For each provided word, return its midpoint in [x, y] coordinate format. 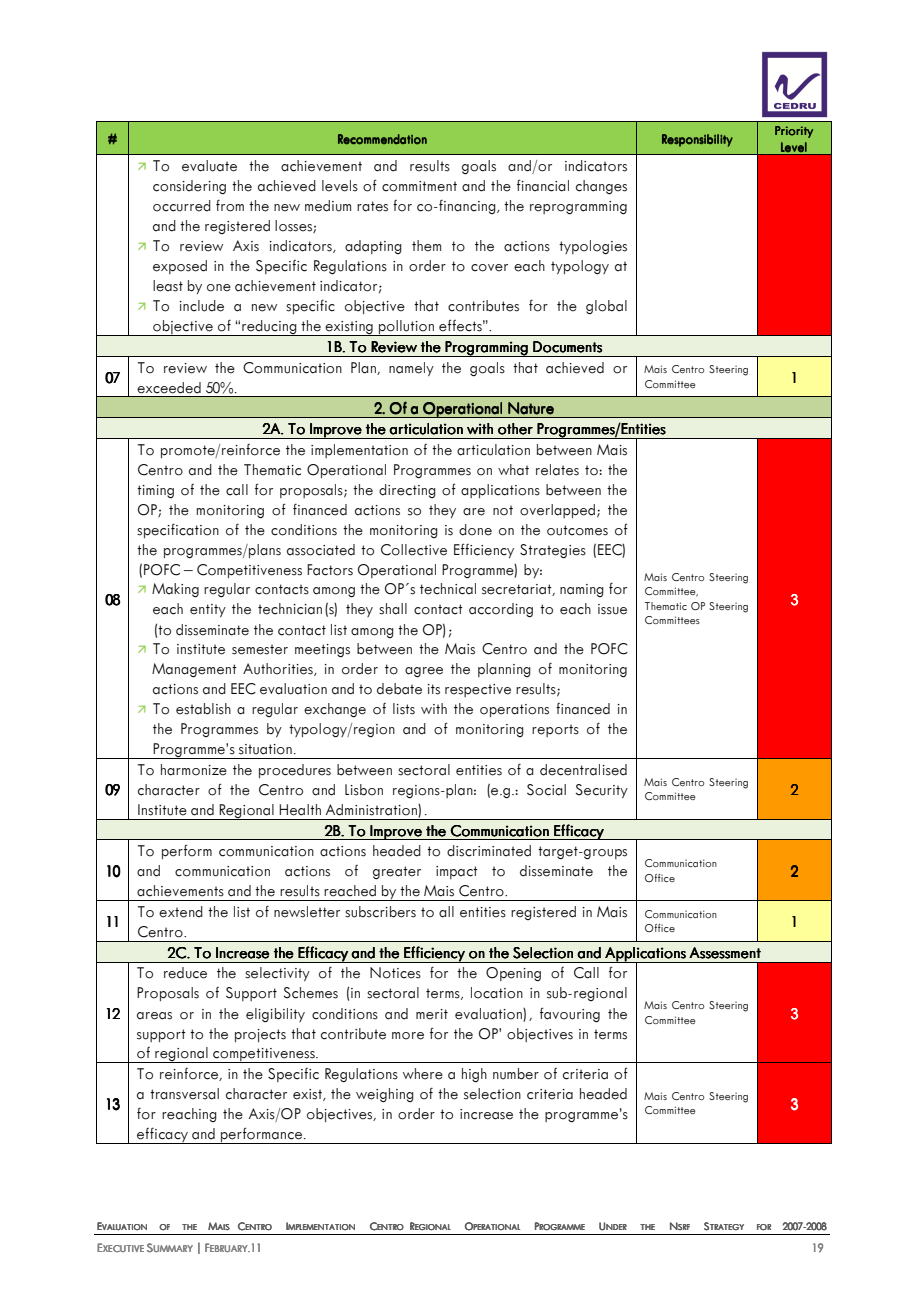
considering [189, 187]
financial [543, 185]
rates [372, 206]
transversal [184, 1094]
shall [393, 609]
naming [582, 590]
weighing [385, 1095]
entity [208, 610]
